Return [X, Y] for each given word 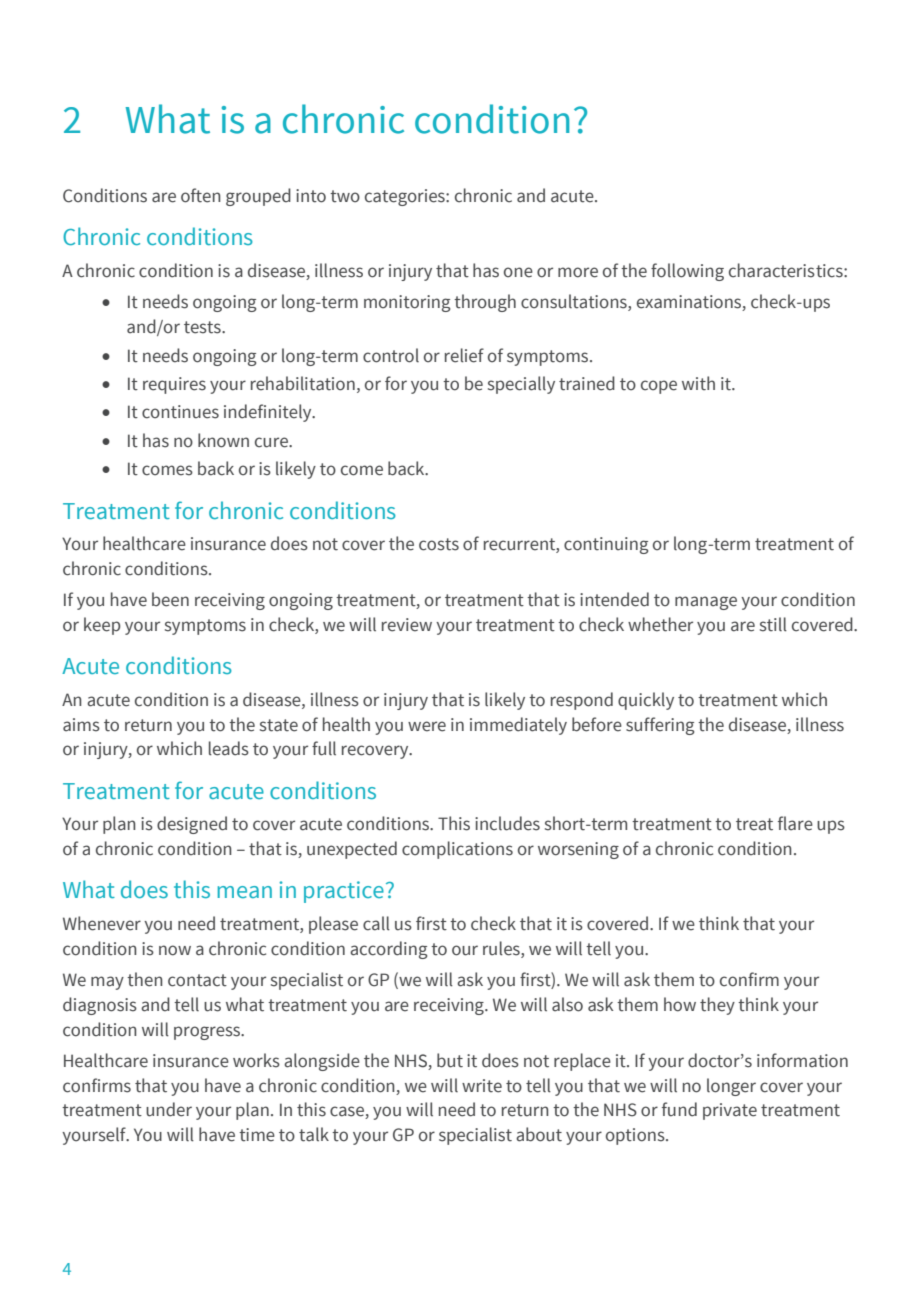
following [687, 272]
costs [439, 544]
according [388, 950]
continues [180, 412]
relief [464, 355]
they [717, 1006]
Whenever [102, 923]
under [169, 1109]
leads [229, 748]
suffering [660, 726]
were [427, 726]
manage [706, 603]
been [170, 599]
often [201, 195]
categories [406, 197]
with [698, 383]
